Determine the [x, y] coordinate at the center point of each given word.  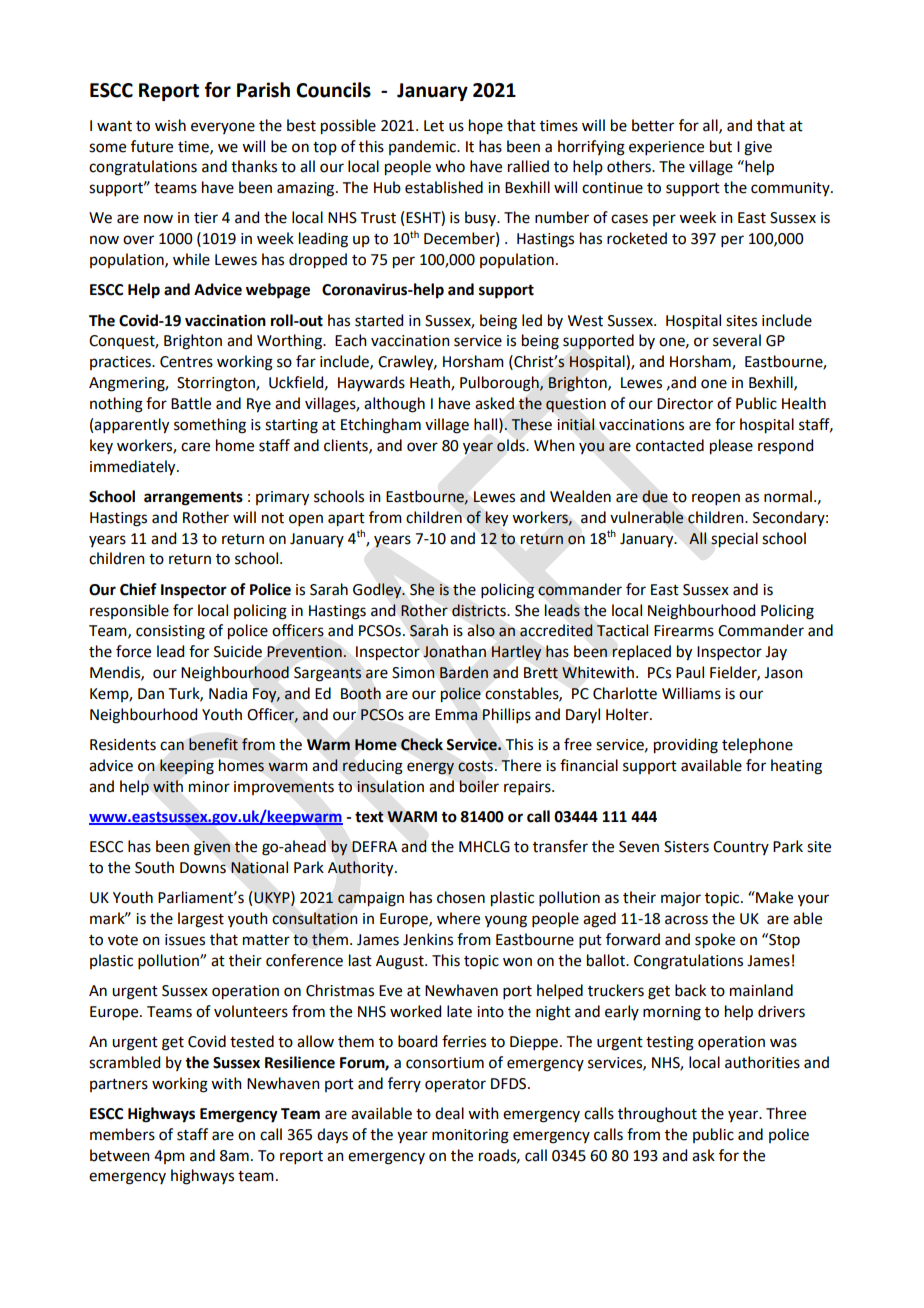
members [122, 1134]
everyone [223, 128]
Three [786, 1113]
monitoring [470, 1136]
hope [486, 127]
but [721, 146]
